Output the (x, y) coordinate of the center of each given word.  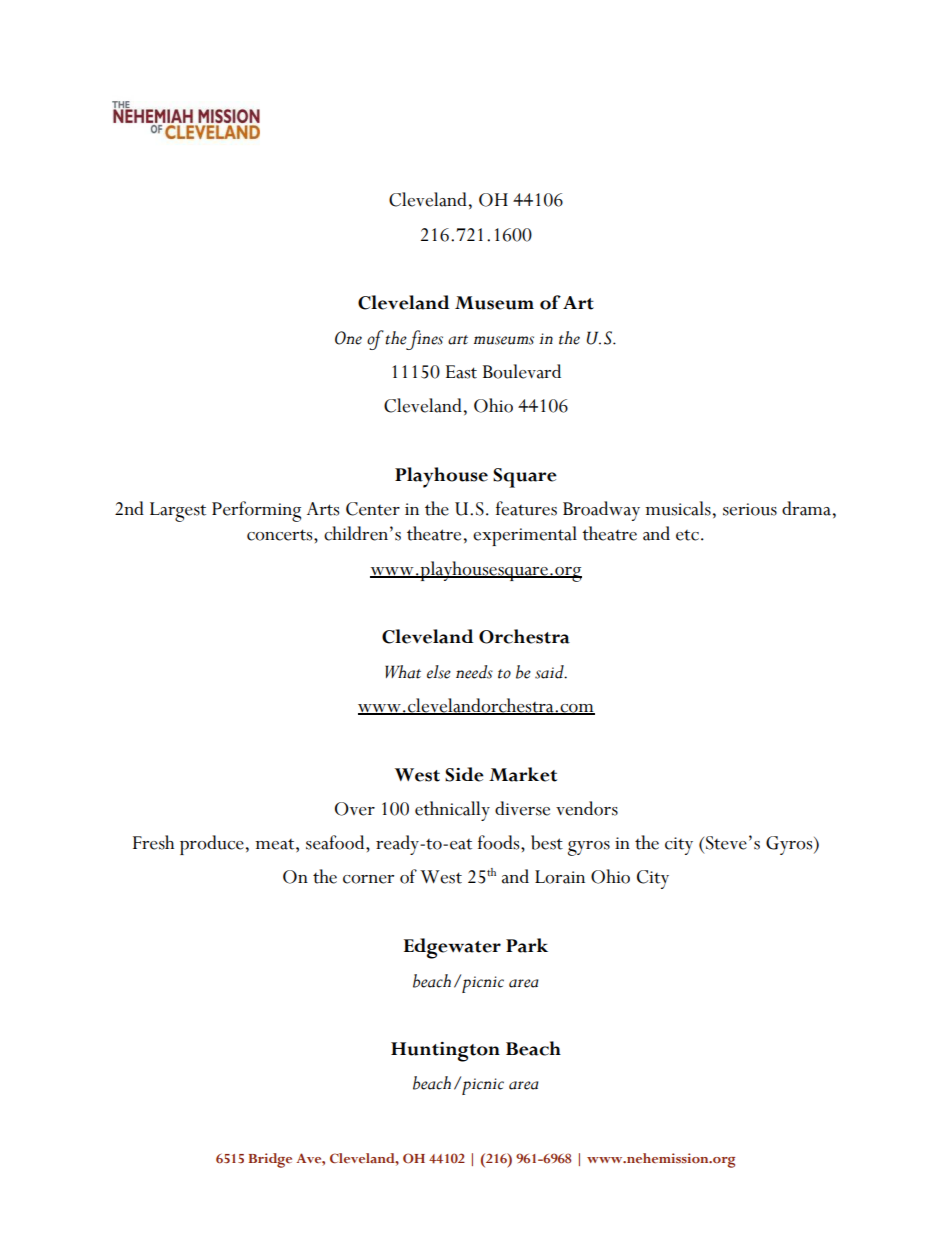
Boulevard (522, 371)
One (348, 338)
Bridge (270, 1160)
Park (527, 945)
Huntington (445, 1052)
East (461, 372)
